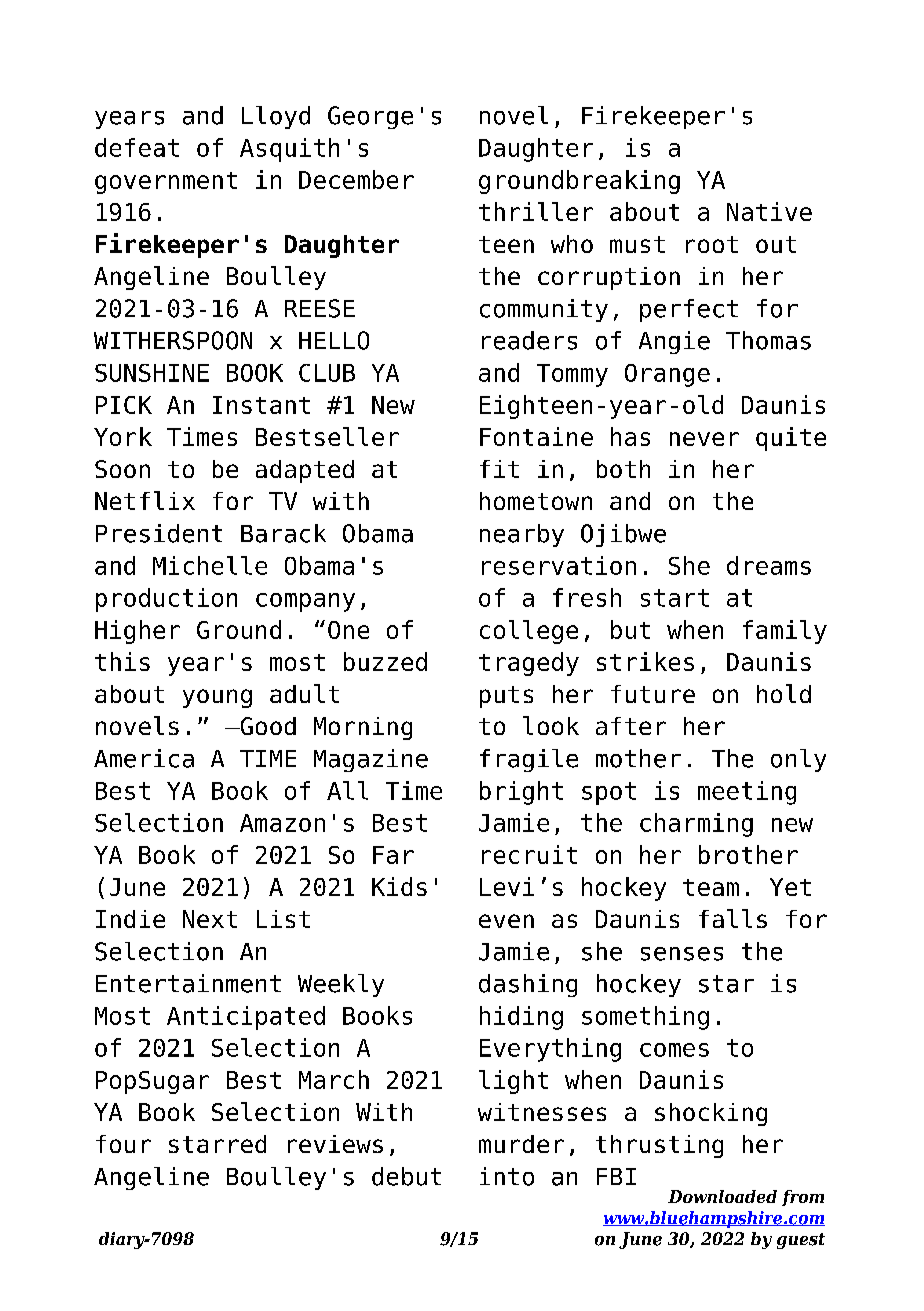 This document has height=1311, width=924. I want to click on never, so click(704, 439).
